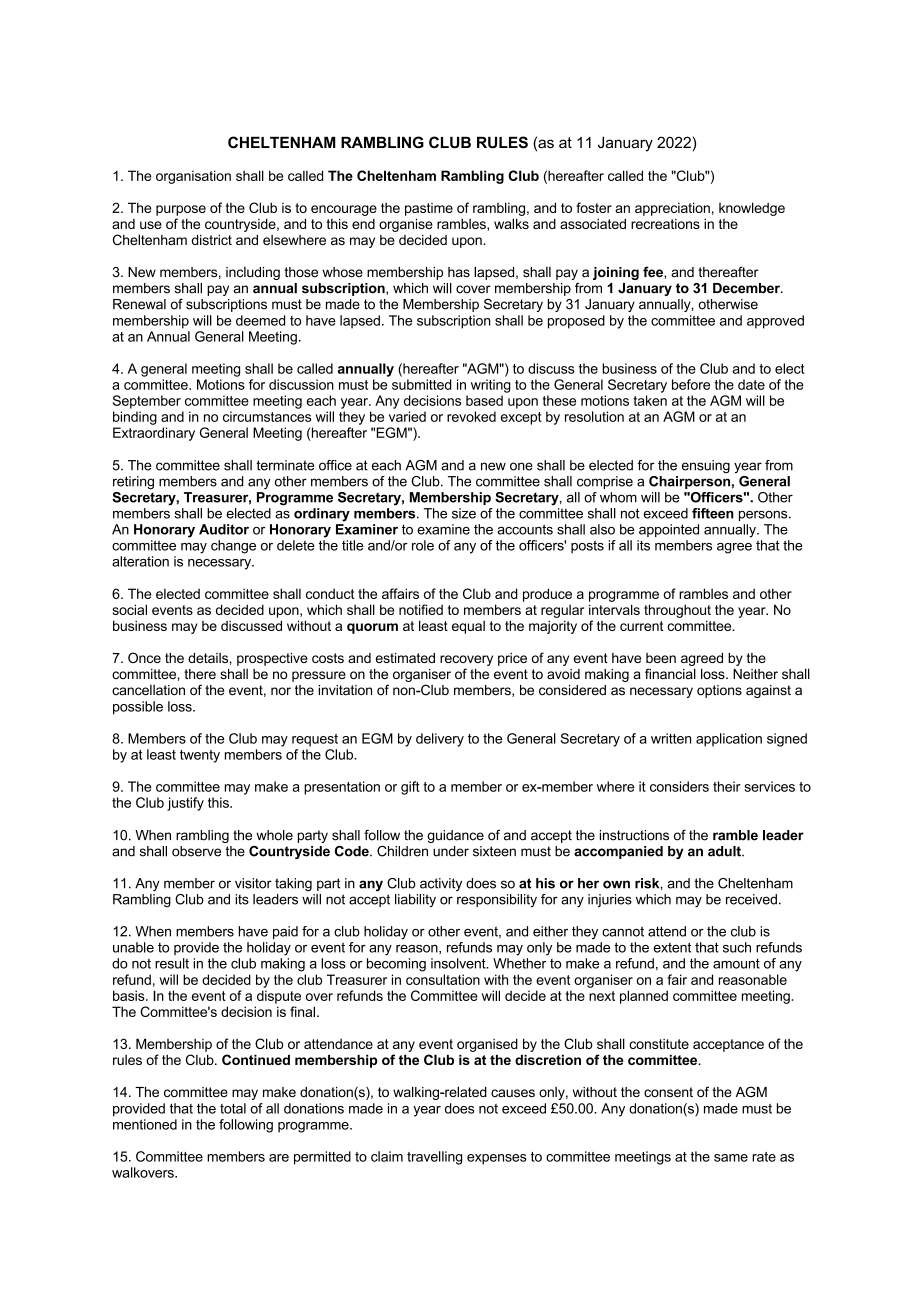 This screenshot has height=1308, width=924. Describe the element at coordinates (405, 658) in the screenshot. I see `estimated` at that location.
